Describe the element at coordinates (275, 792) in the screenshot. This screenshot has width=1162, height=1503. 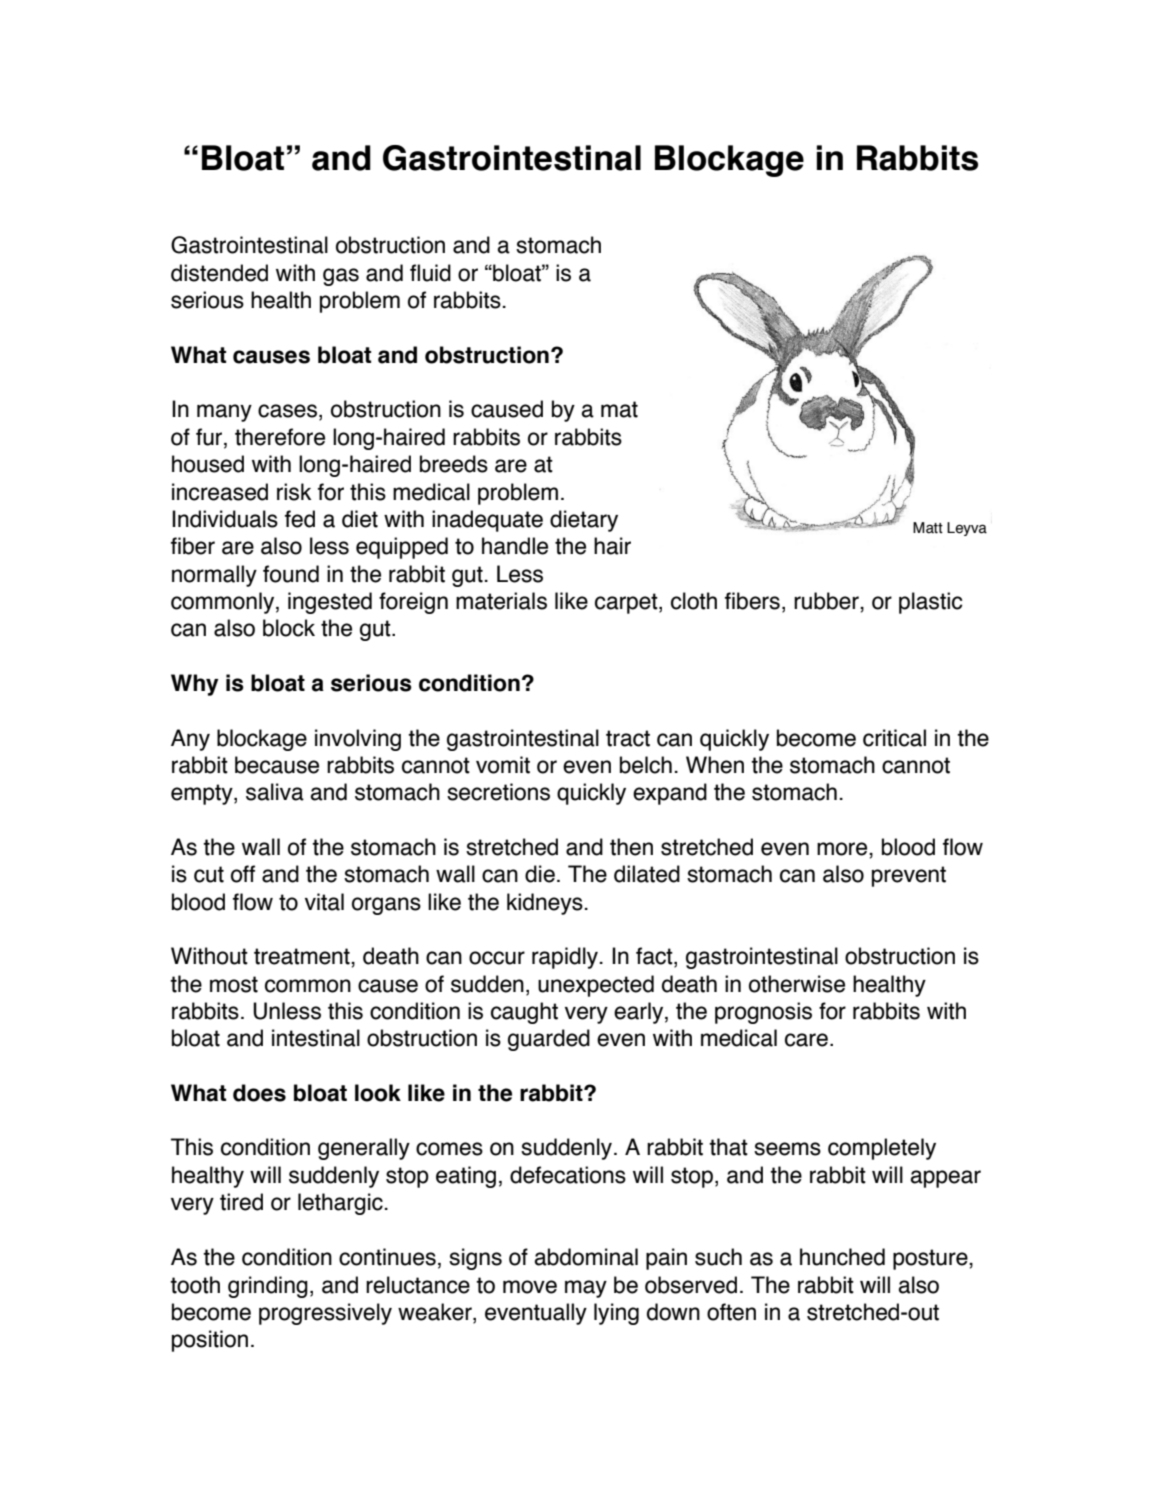
I see `saliva` at that location.
